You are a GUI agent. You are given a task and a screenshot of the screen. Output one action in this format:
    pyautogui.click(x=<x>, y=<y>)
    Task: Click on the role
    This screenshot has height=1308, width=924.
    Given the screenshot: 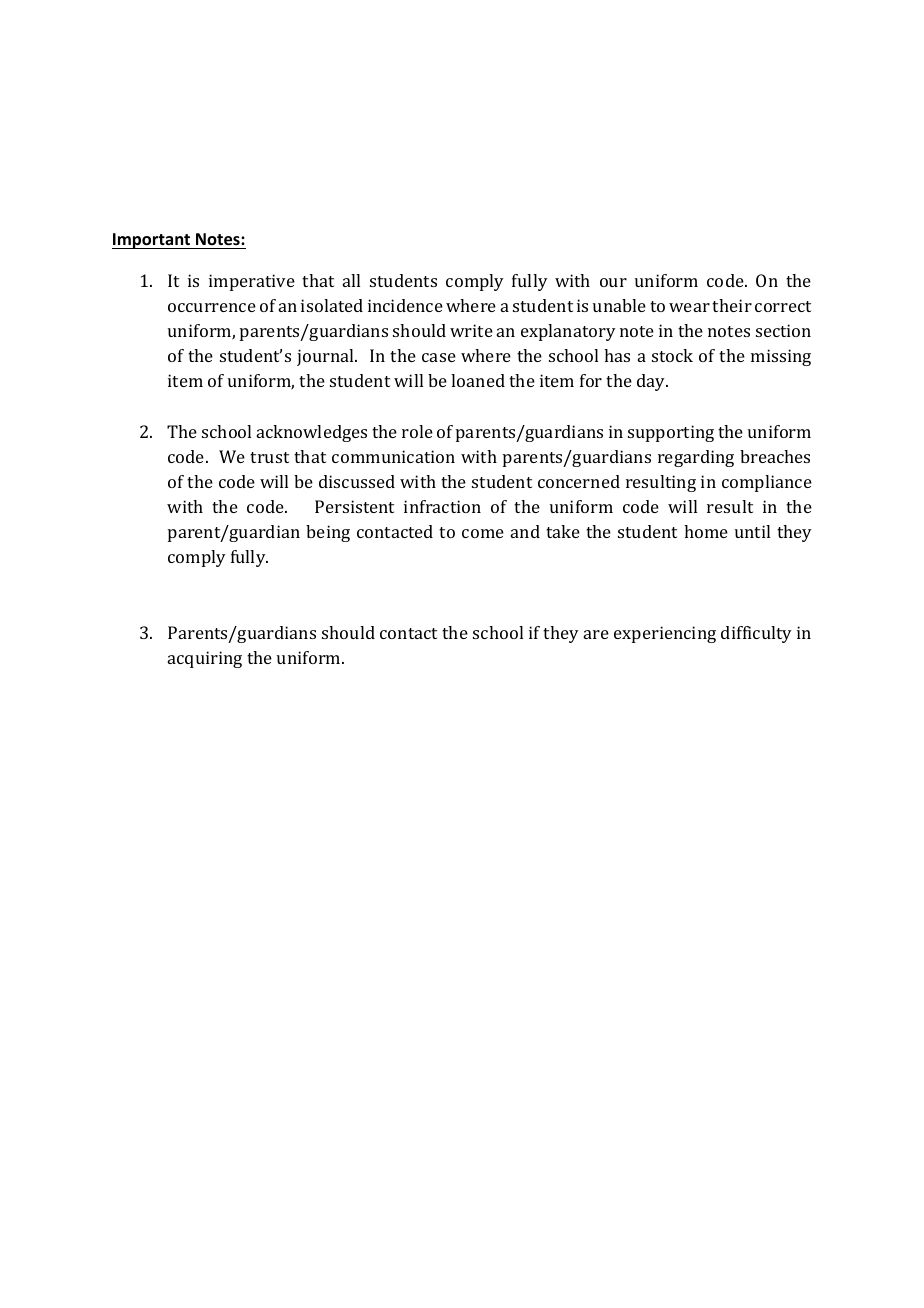 What is the action you would take?
    pyautogui.click(x=417, y=431)
